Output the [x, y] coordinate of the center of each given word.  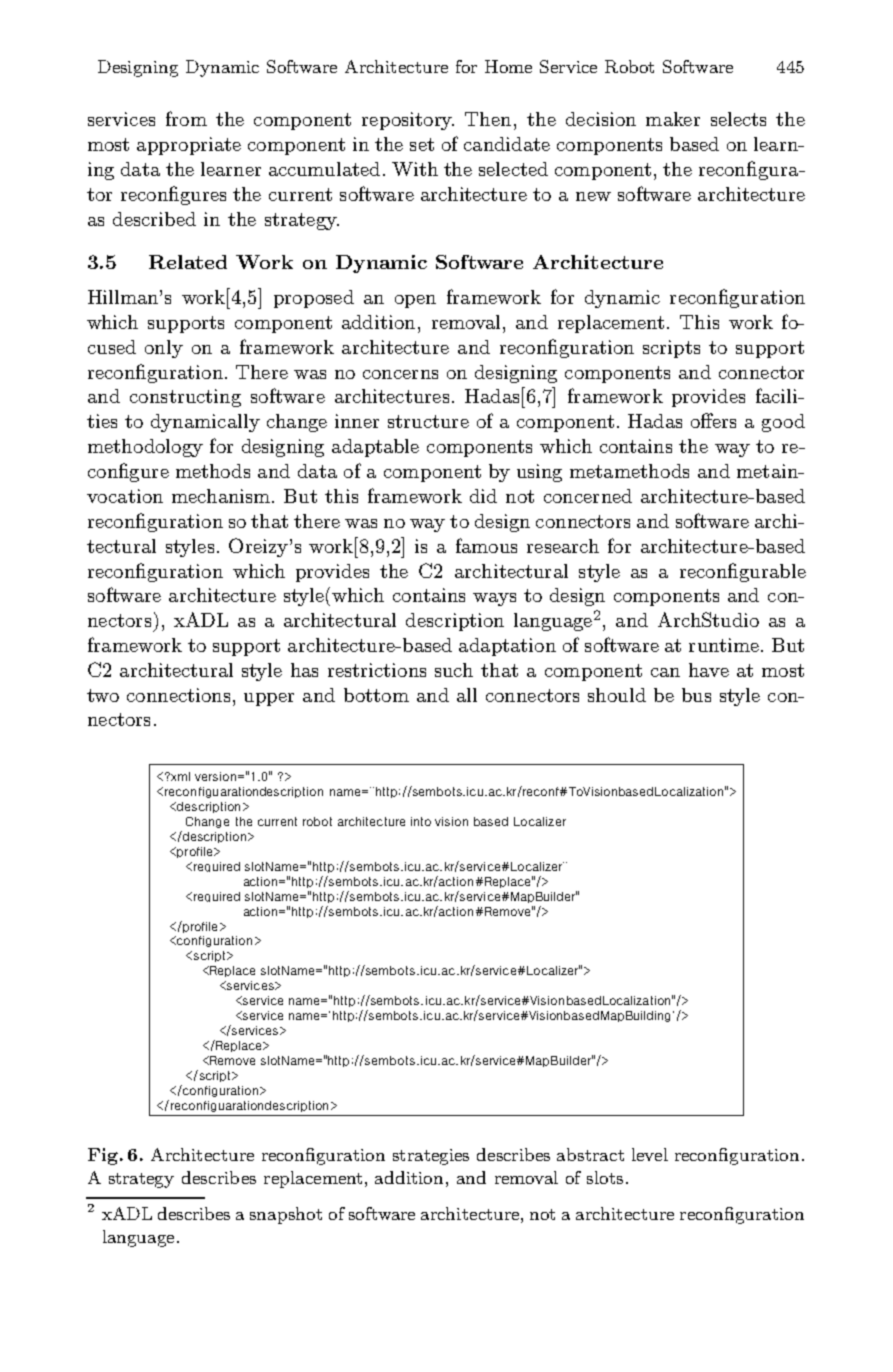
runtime [724, 645]
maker [673, 119]
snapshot [286, 1215]
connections [178, 695]
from [186, 118]
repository [408, 121]
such [454, 670]
